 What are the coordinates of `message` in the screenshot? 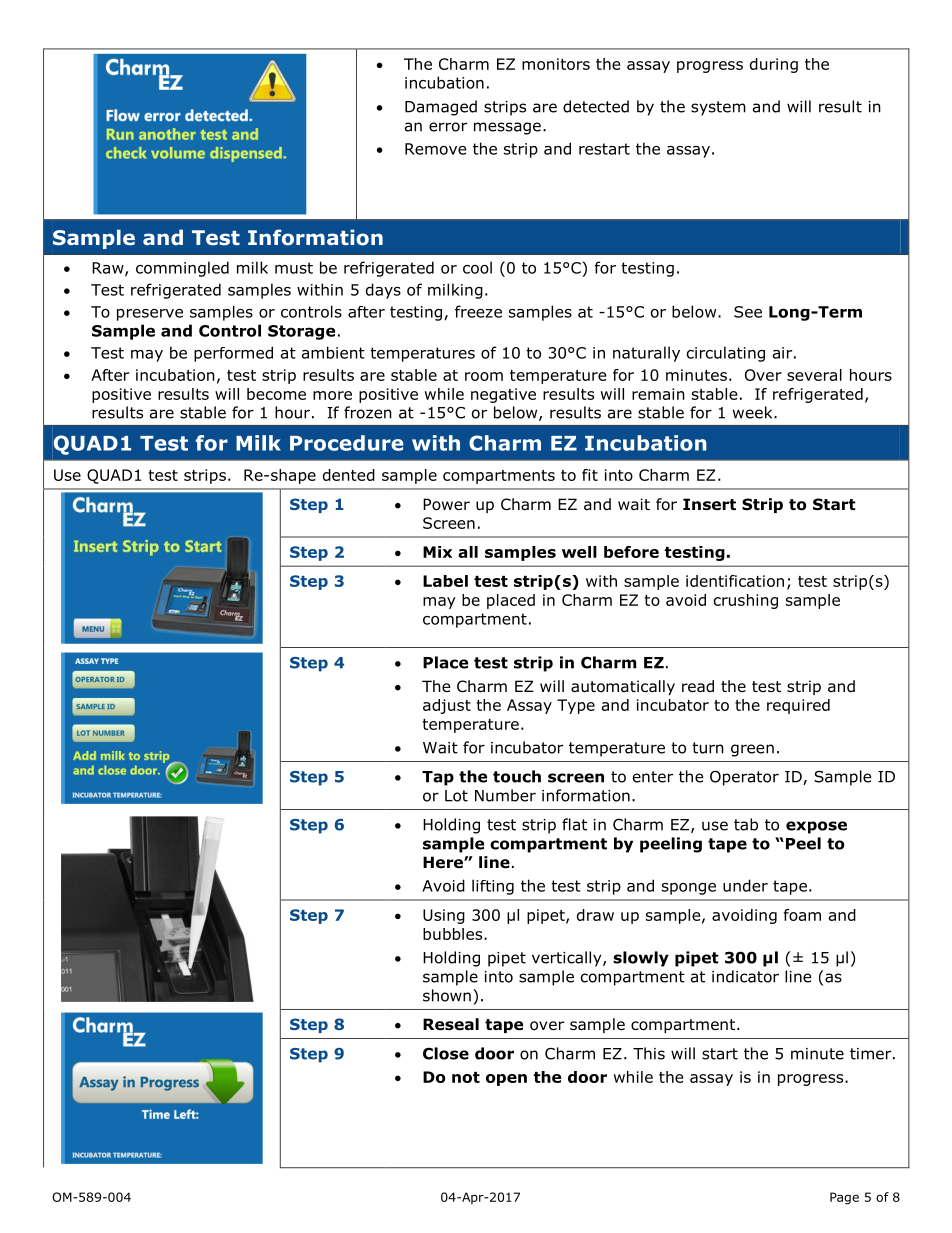 It's located at (507, 128).
